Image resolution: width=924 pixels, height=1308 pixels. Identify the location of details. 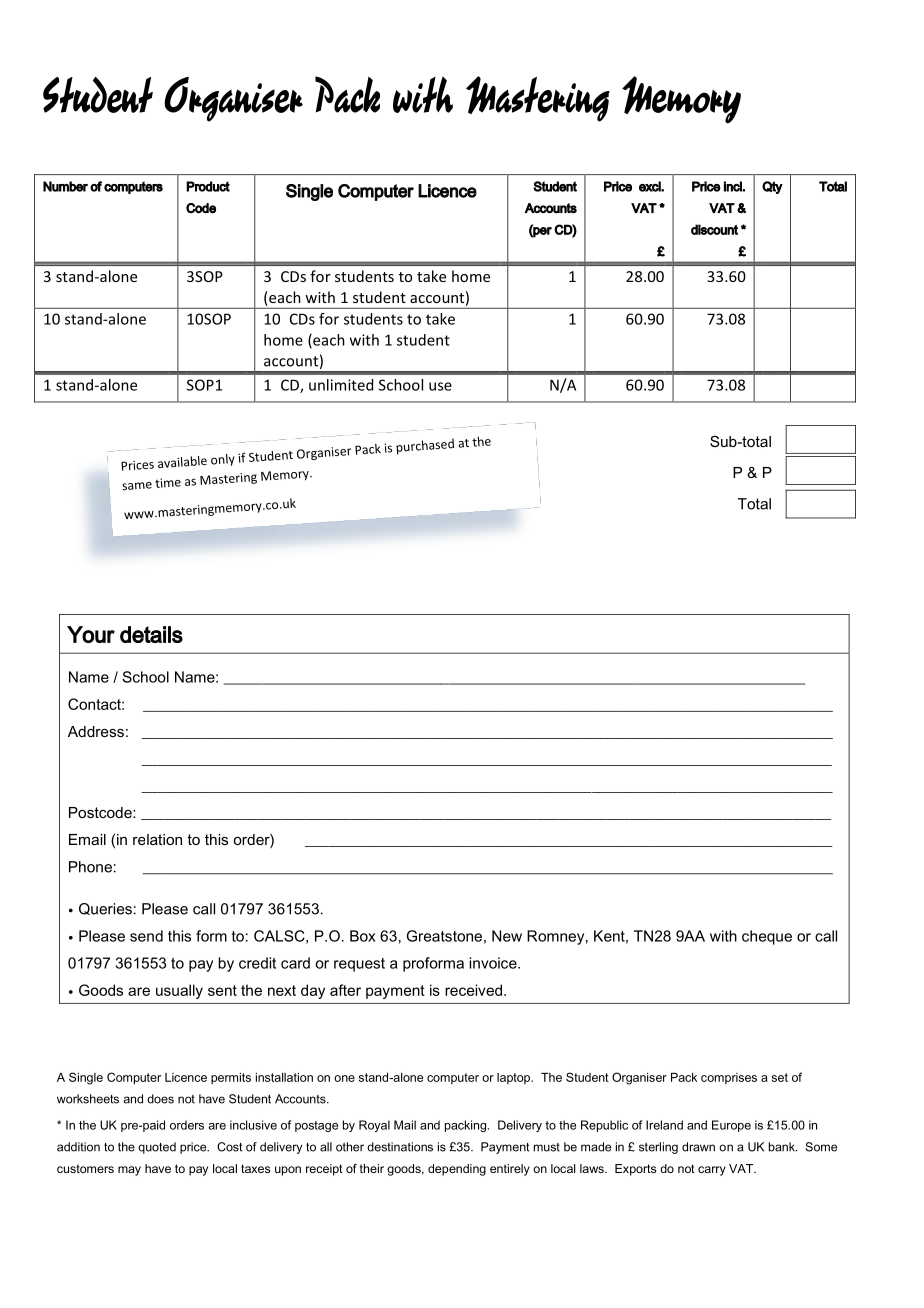
(151, 634).
